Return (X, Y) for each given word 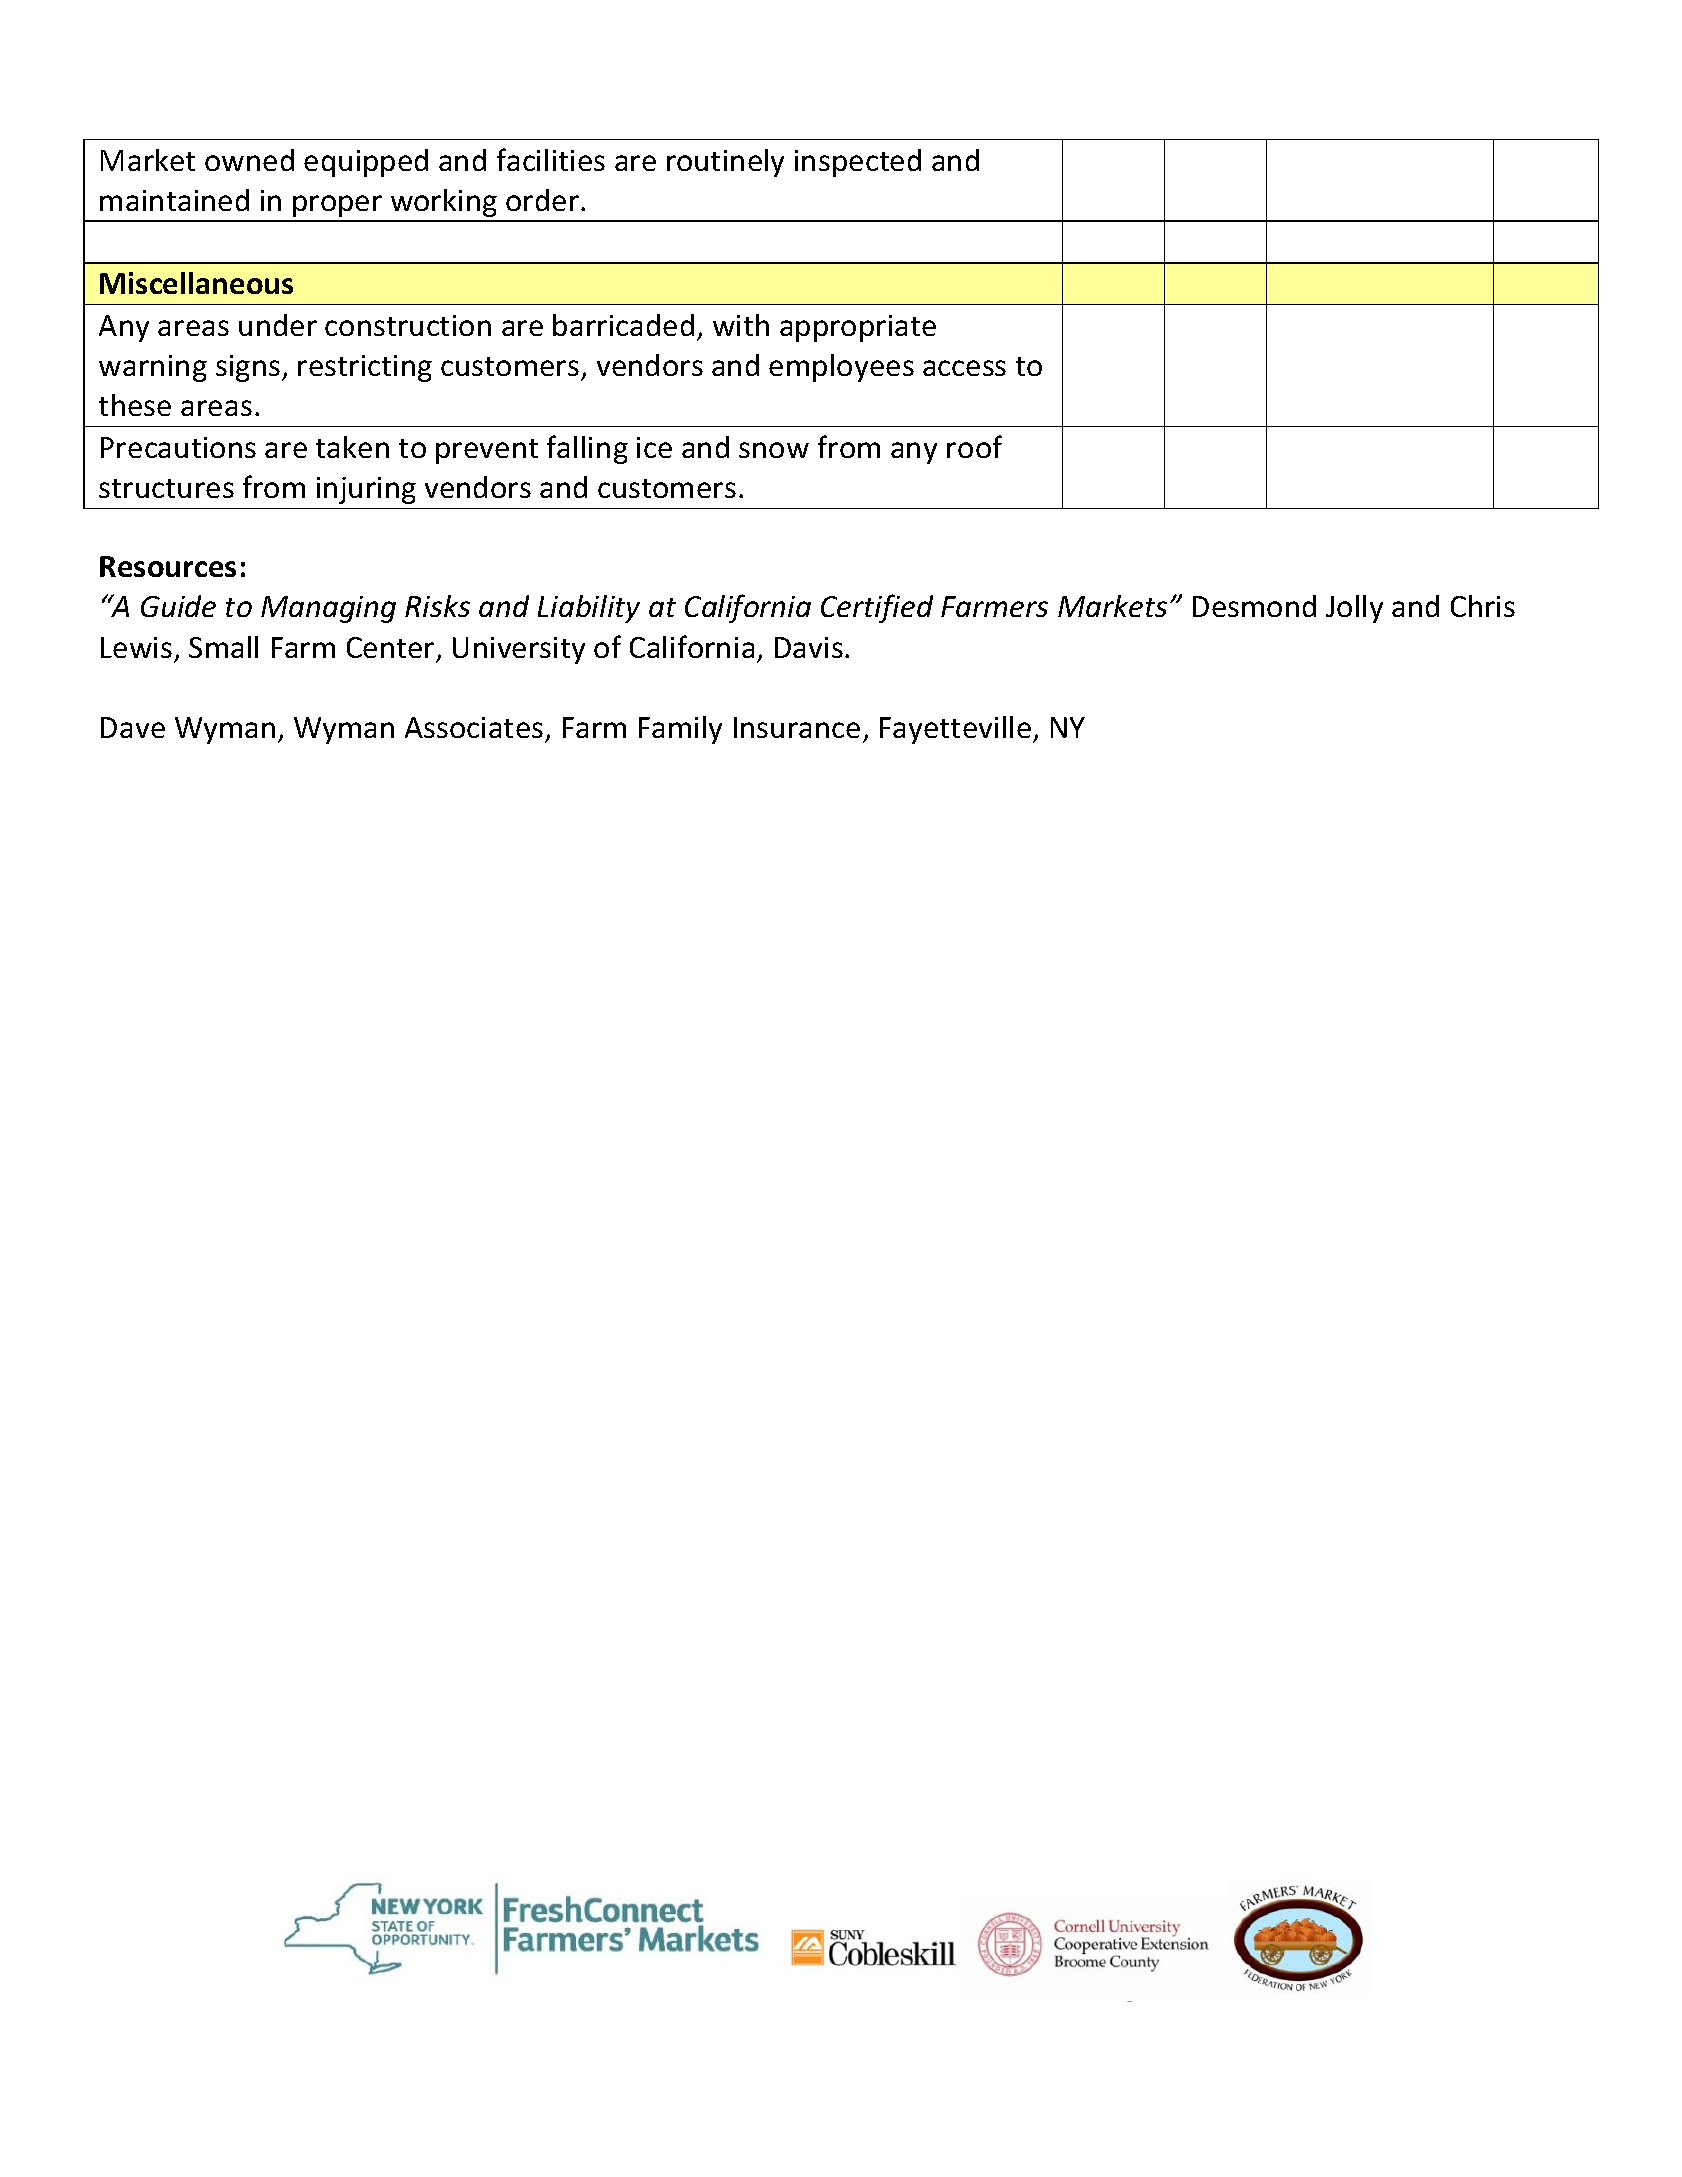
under (278, 325)
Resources (168, 566)
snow (774, 450)
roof (974, 446)
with (741, 325)
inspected (858, 163)
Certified (877, 608)
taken (352, 447)
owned (249, 160)
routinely (725, 163)
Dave (133, 727)
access (964, 368)
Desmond (1254, 606)
